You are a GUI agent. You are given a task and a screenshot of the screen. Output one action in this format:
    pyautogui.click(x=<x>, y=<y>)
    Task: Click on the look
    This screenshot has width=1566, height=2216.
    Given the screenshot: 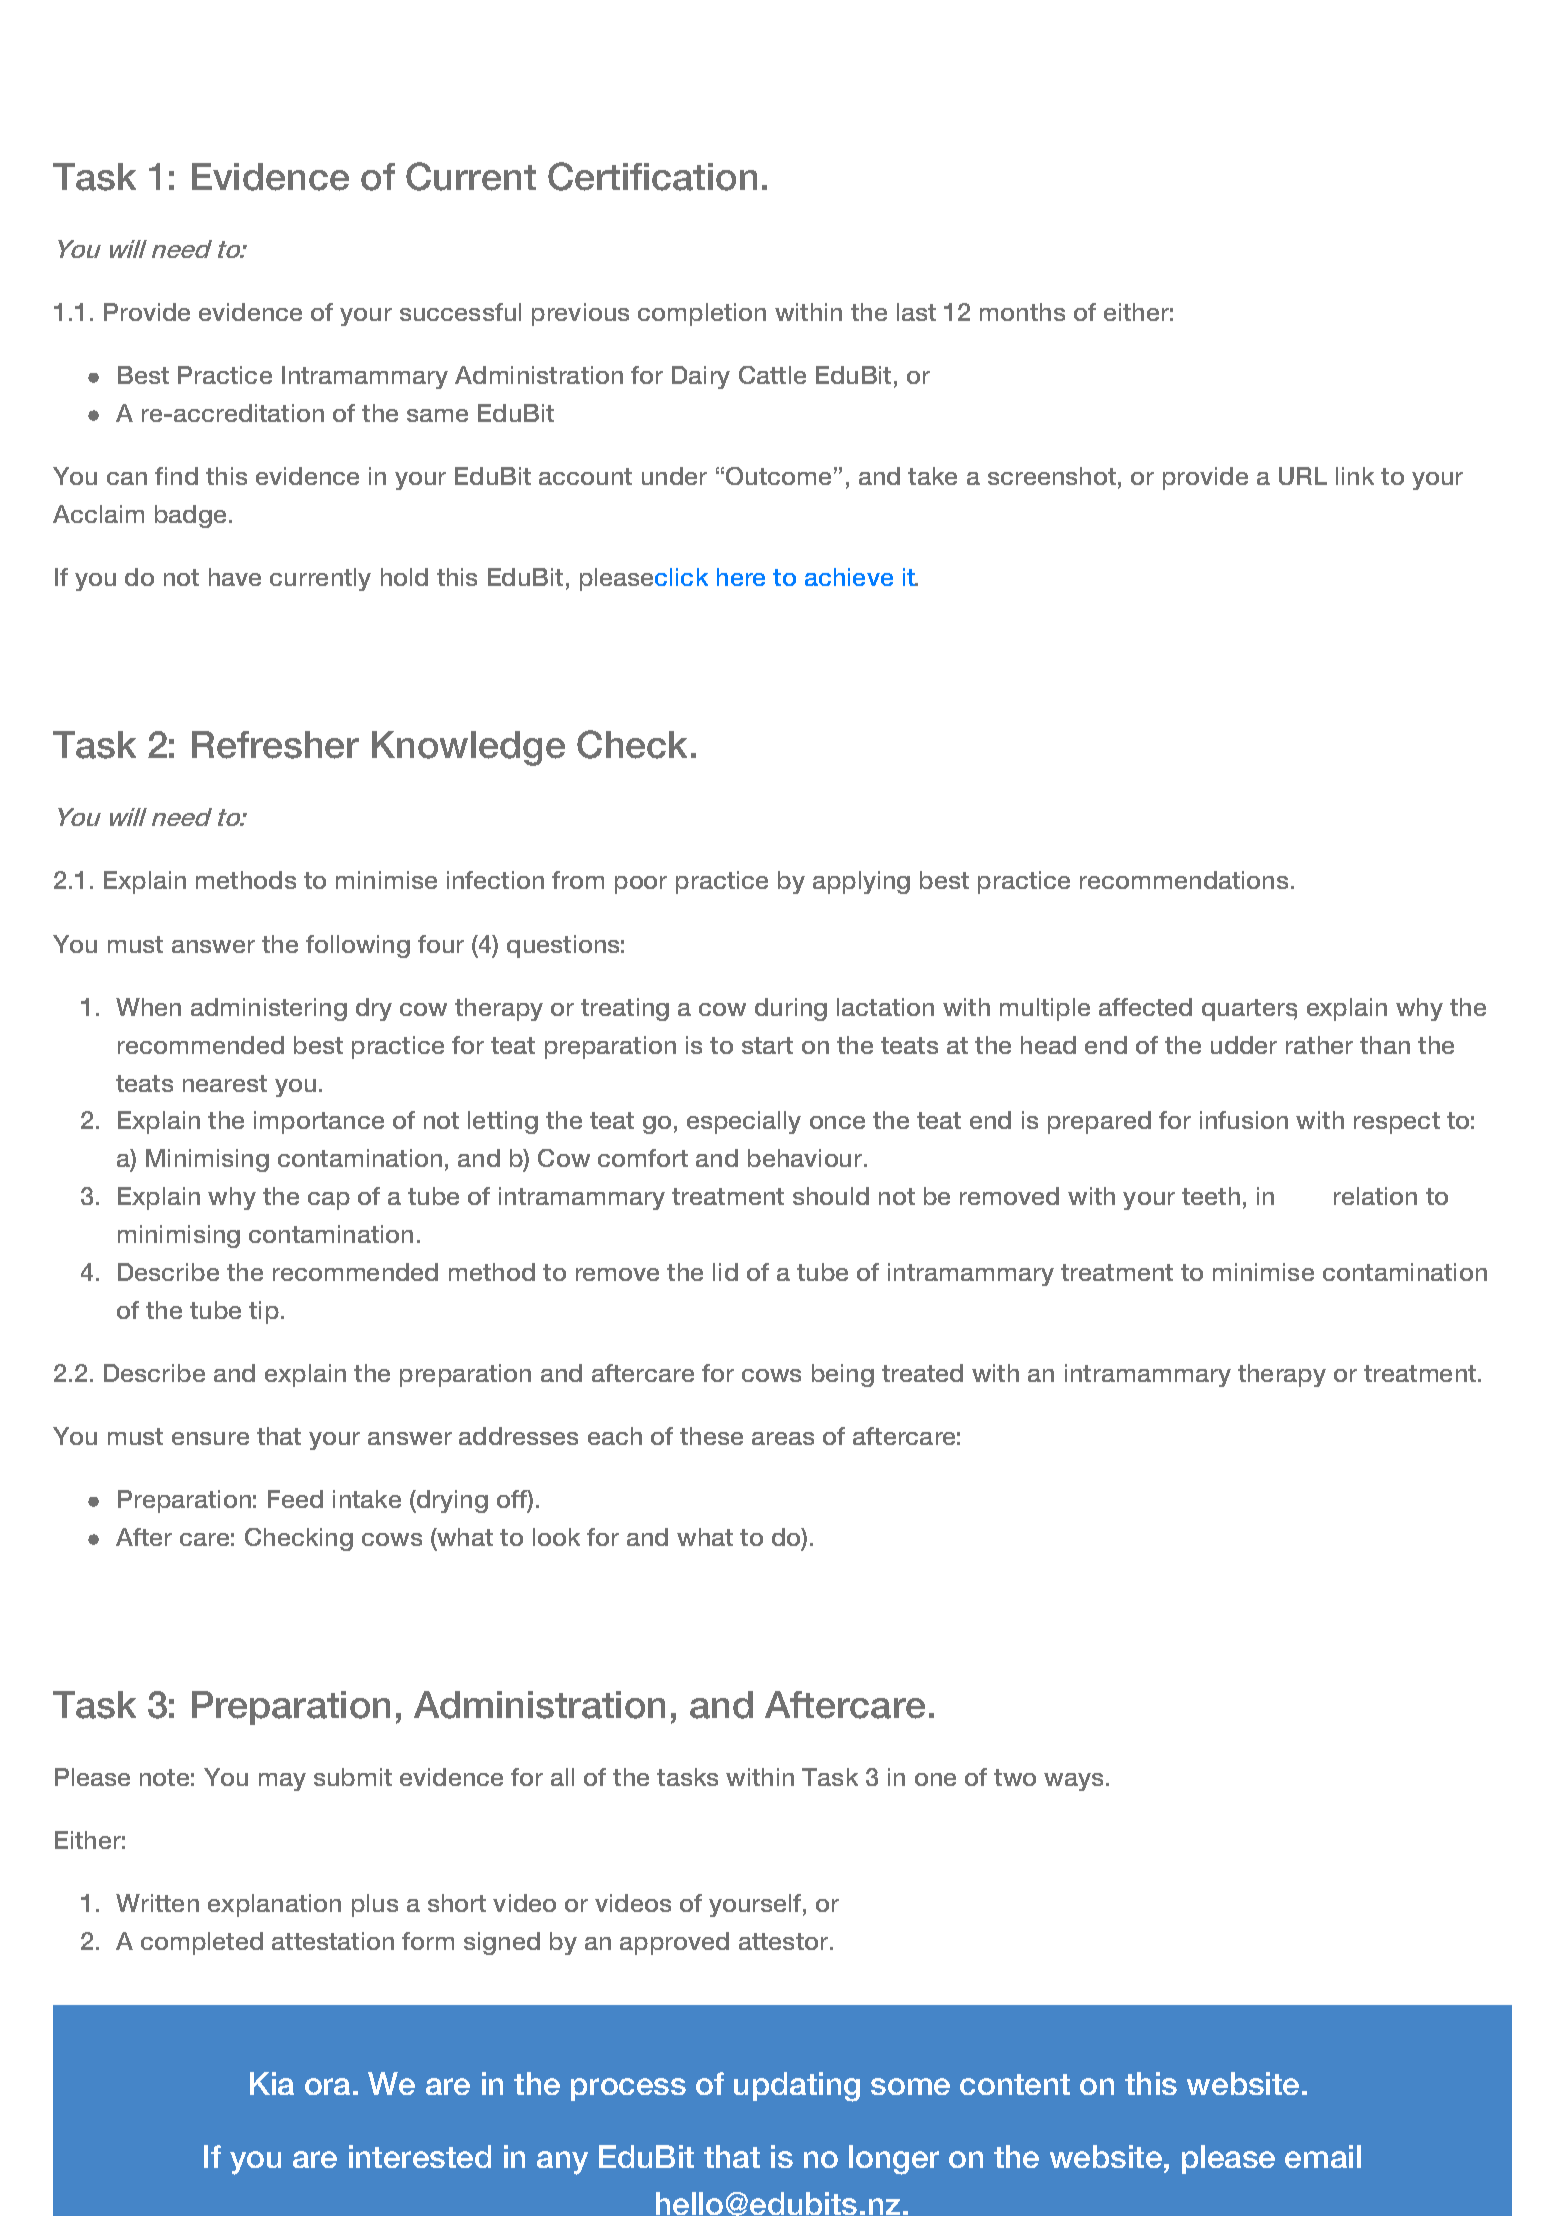 What is the action you would take?
    pyautogui.click(x=556, y=1537)
